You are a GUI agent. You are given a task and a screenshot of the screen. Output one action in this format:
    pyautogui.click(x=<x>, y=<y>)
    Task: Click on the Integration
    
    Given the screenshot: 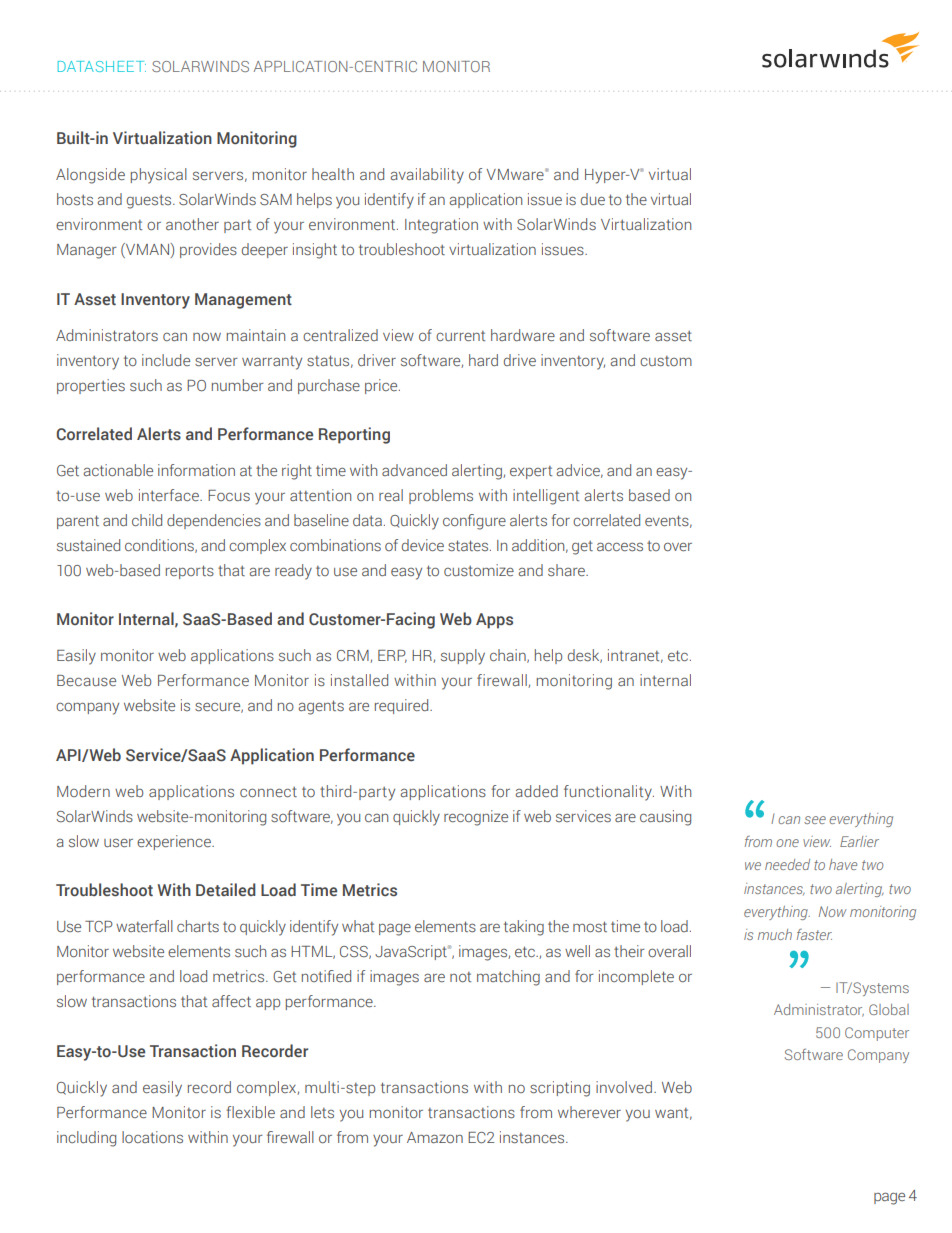 What is the action you would take?
    pyautogui.click(x=441, y=226)
